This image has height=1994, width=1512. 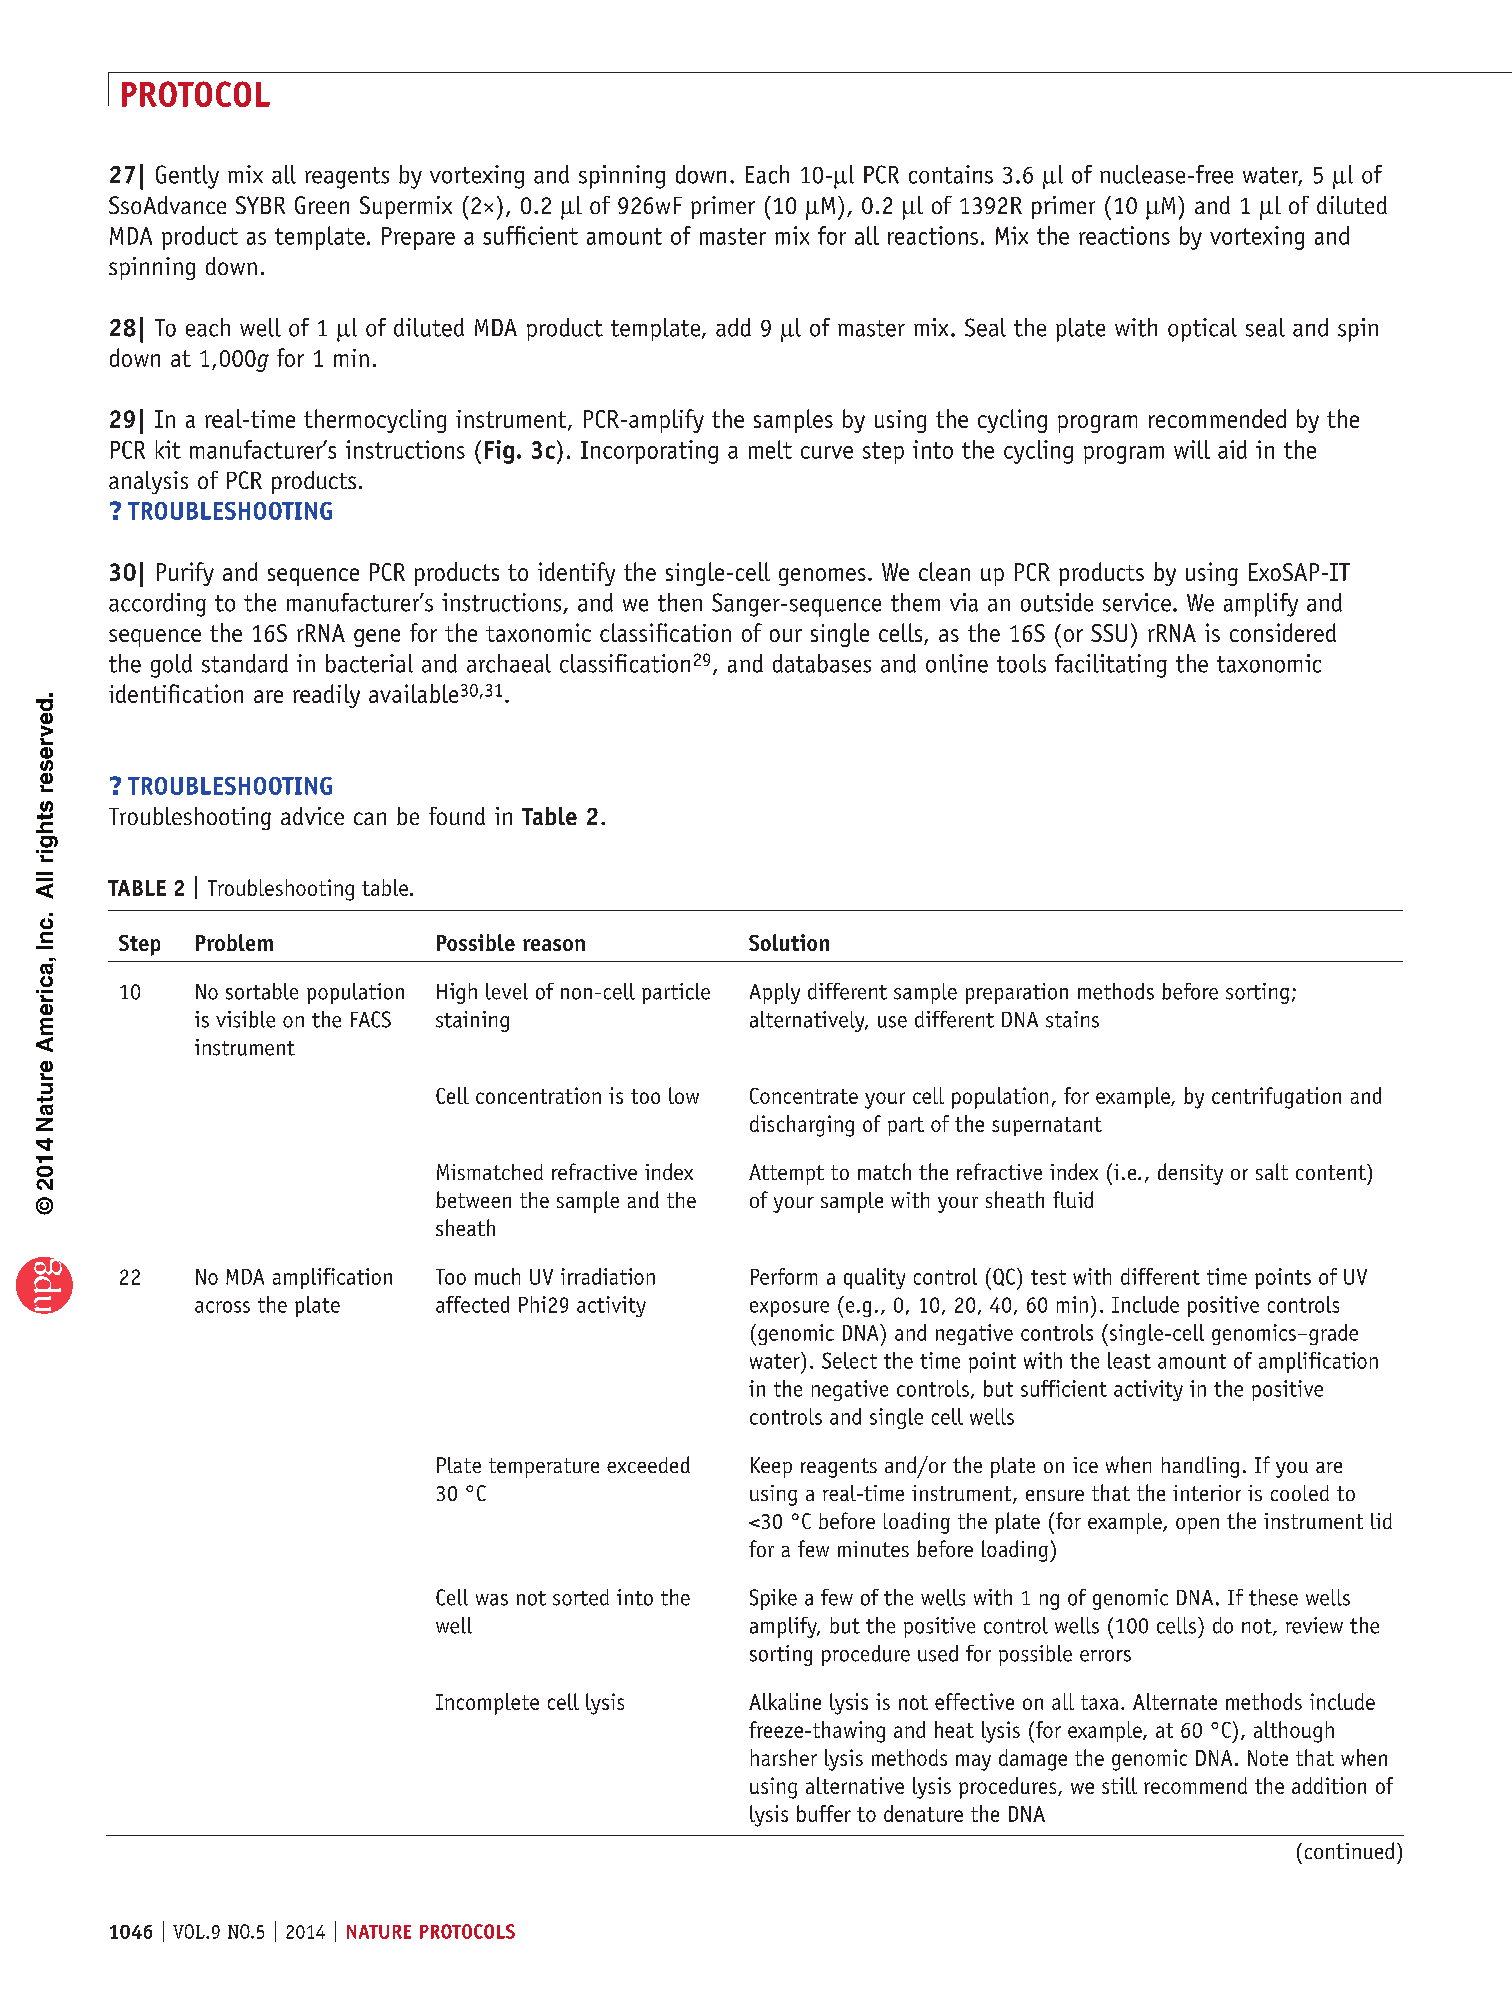 I want to click on visible, so click(x=245, y=1019).
